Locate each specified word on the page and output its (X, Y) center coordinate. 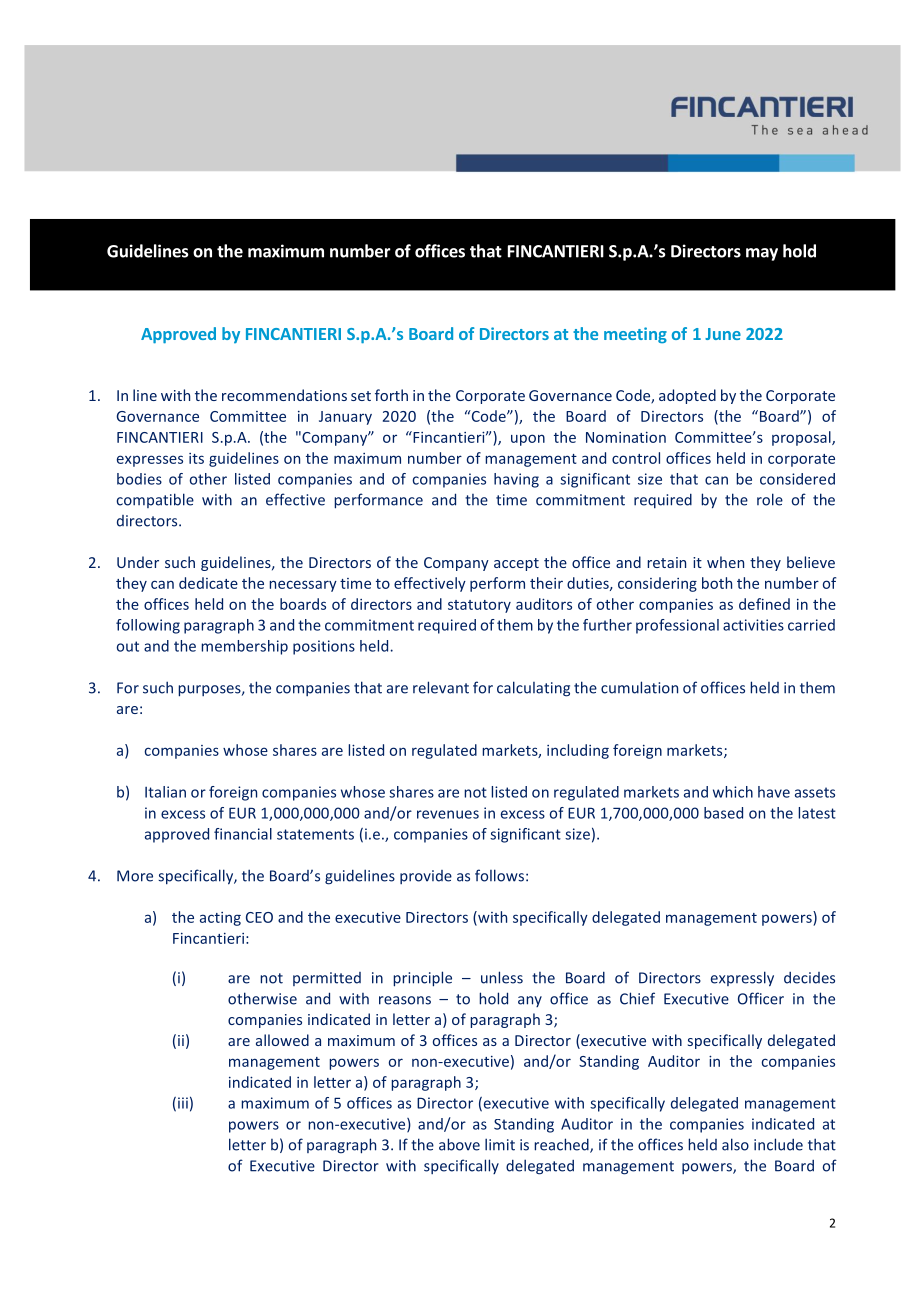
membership (244, 647)
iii (183, 1103)
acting (220, 919)
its (196, 458)
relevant (441, 687)
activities (753, 625)
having (516, 480)
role (770, 499)
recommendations (284, 395)
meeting (635, 335)
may (762, 254)
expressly (742, 979)
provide (426, 877)
